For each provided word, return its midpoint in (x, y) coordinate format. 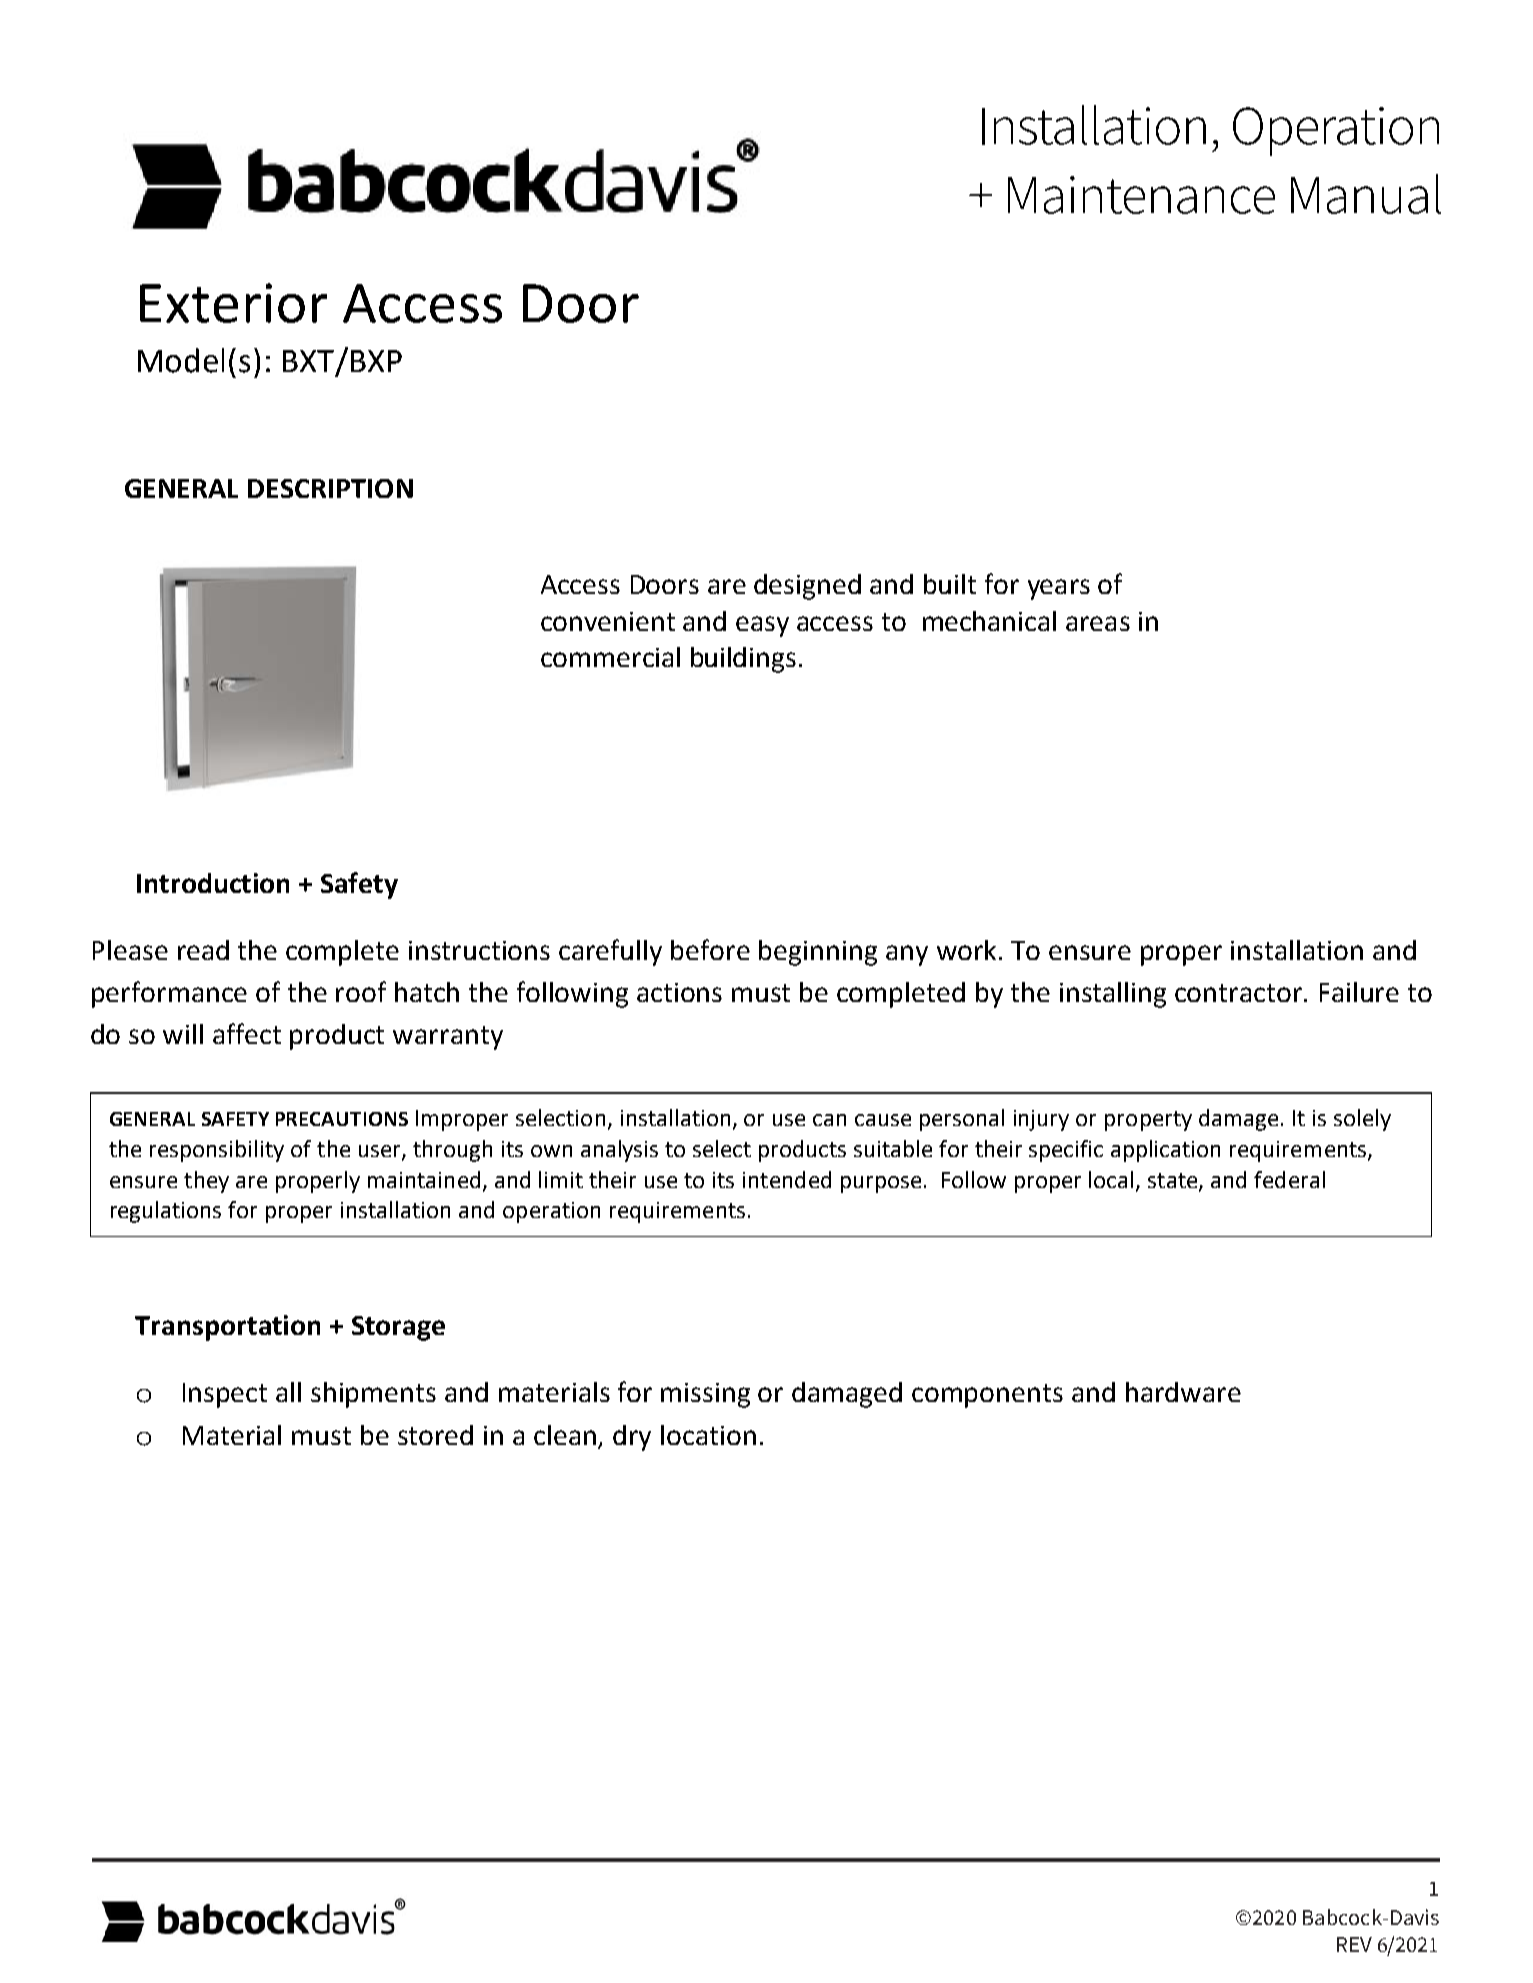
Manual (1366, 194)
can (829, 1120)
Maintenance (1141, 195)
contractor (1240, 993)
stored (435, 1435)
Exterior (233, 303)
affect (247, 1033)
